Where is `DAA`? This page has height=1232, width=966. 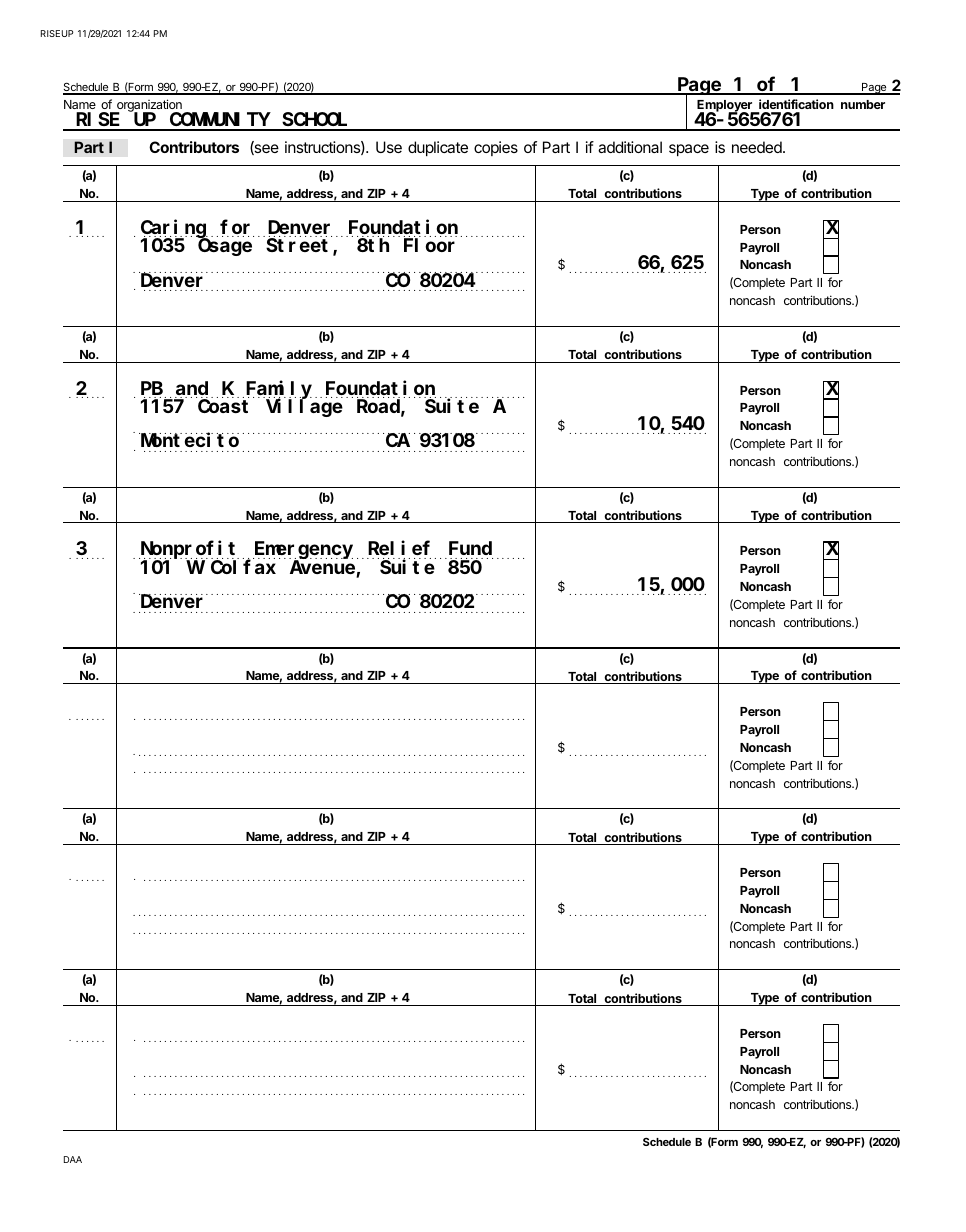 DAA is located at coordinates (73, 1159).
